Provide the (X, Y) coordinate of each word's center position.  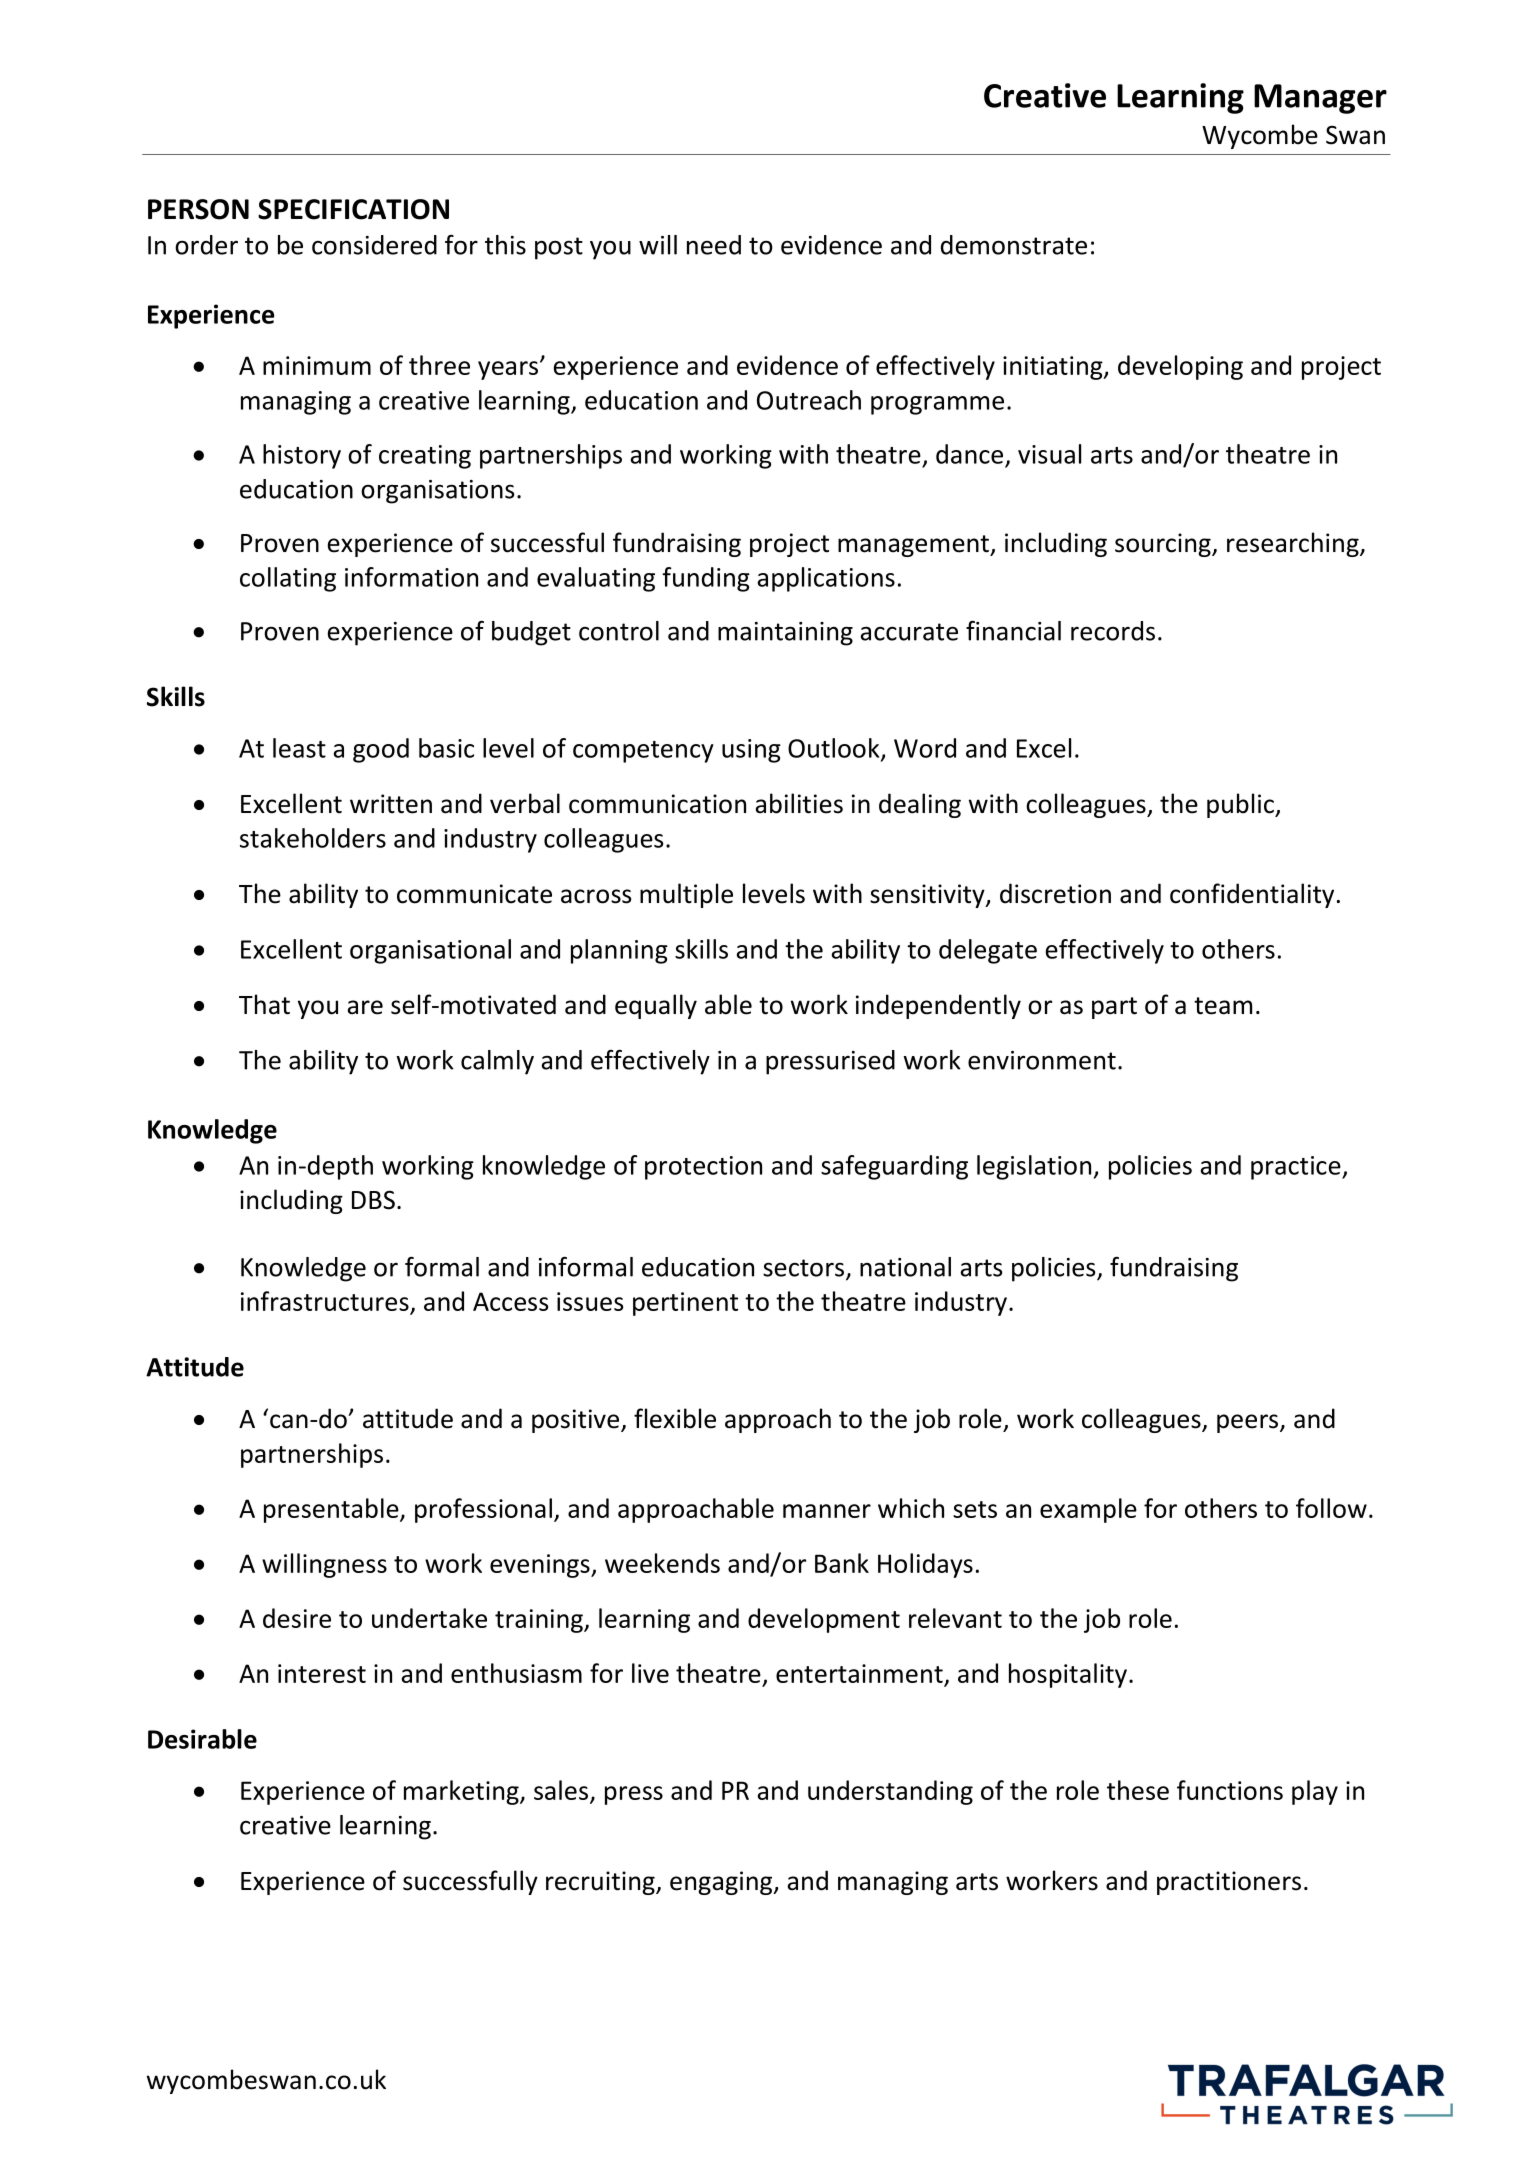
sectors (805, 1269)
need (714, 245)
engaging (722, 1883)
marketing (462, 1792)
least (299, 748)
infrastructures (326, 1302)
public (1241, 805)
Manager (1320, 99)
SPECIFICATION (353, 209)
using (751, 751)
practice (1297, 1168)
